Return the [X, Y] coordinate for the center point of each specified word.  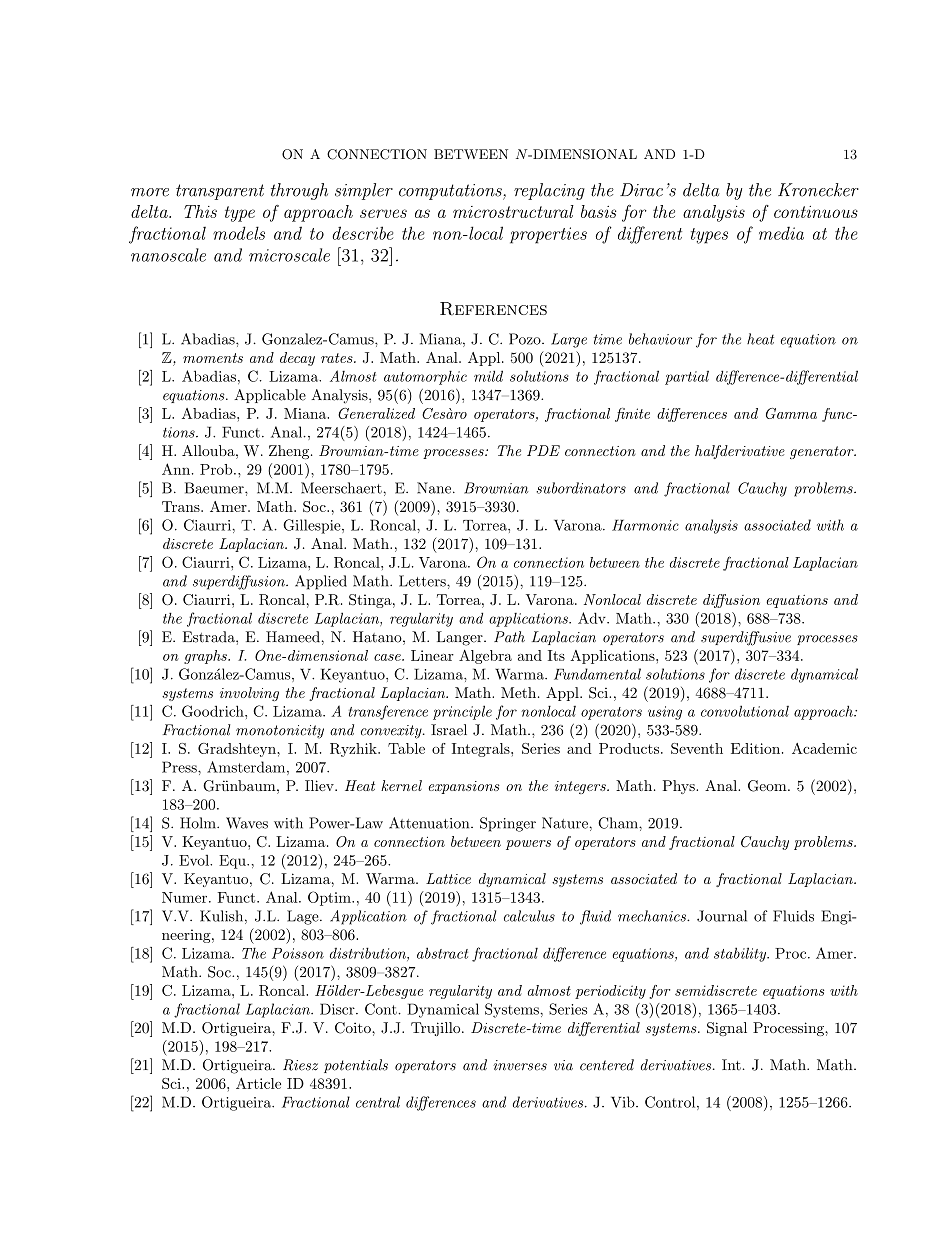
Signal [727, 1029]
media [781, 233]
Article [258, 1083]
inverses [520, 1065]
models [239, 233]
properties [548, 235]
